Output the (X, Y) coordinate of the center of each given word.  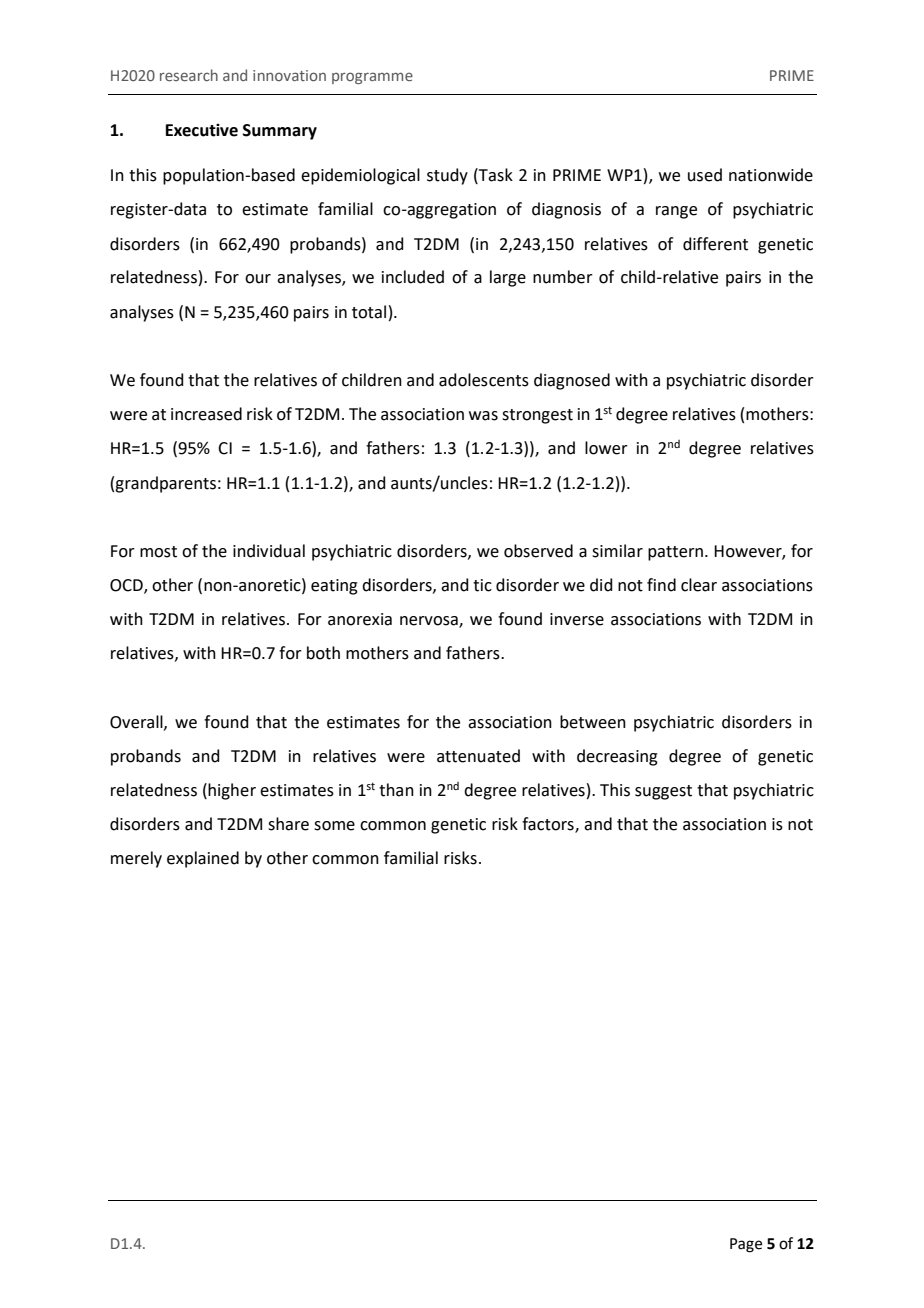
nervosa (430, 622)
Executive (202, 130)
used (705, 175)
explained (203, 859)
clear (699, 585)
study (447, 176)
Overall (137, 722)
